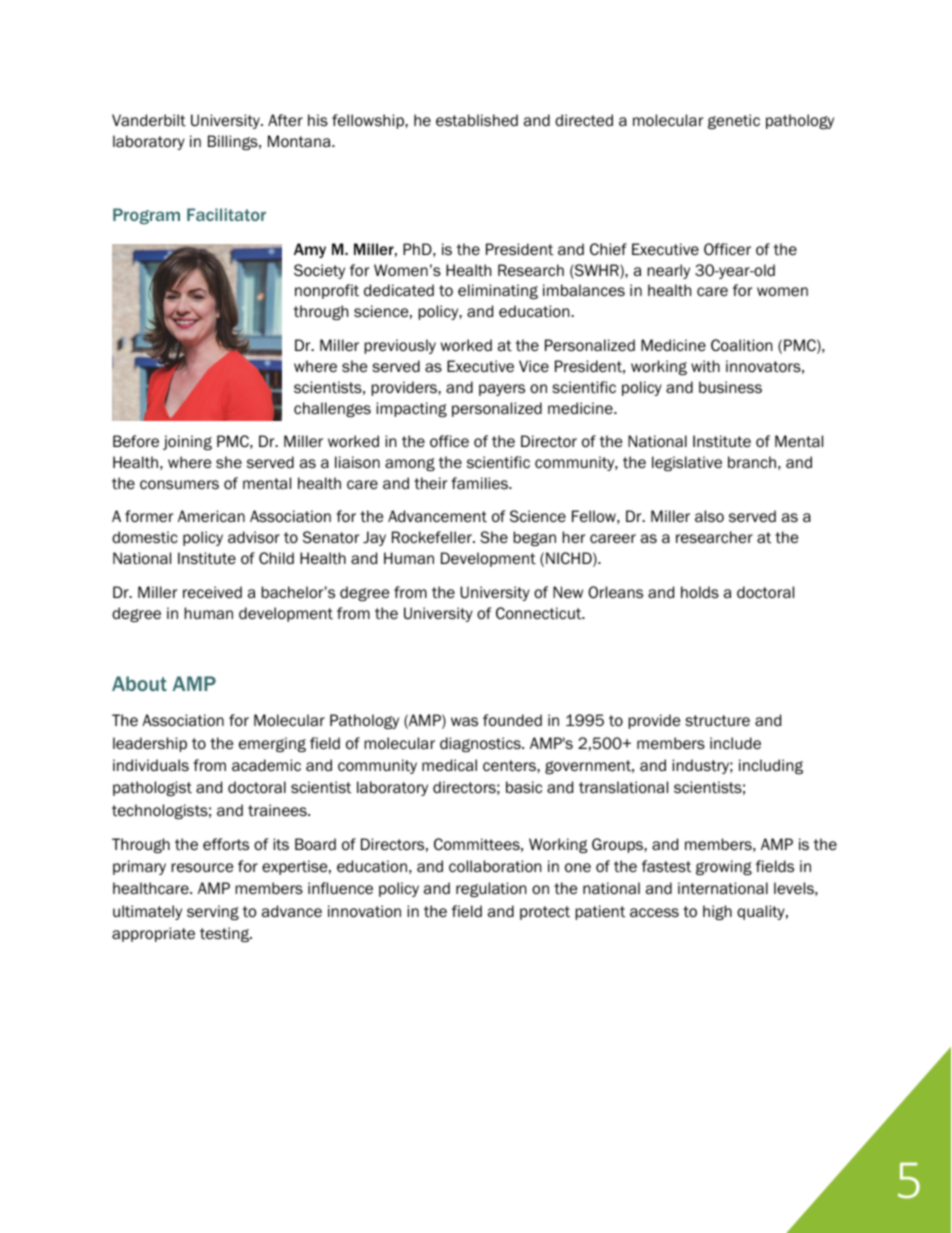  Describe the element at coordinates (213, 912) in the page. I see `serving` at that location.
